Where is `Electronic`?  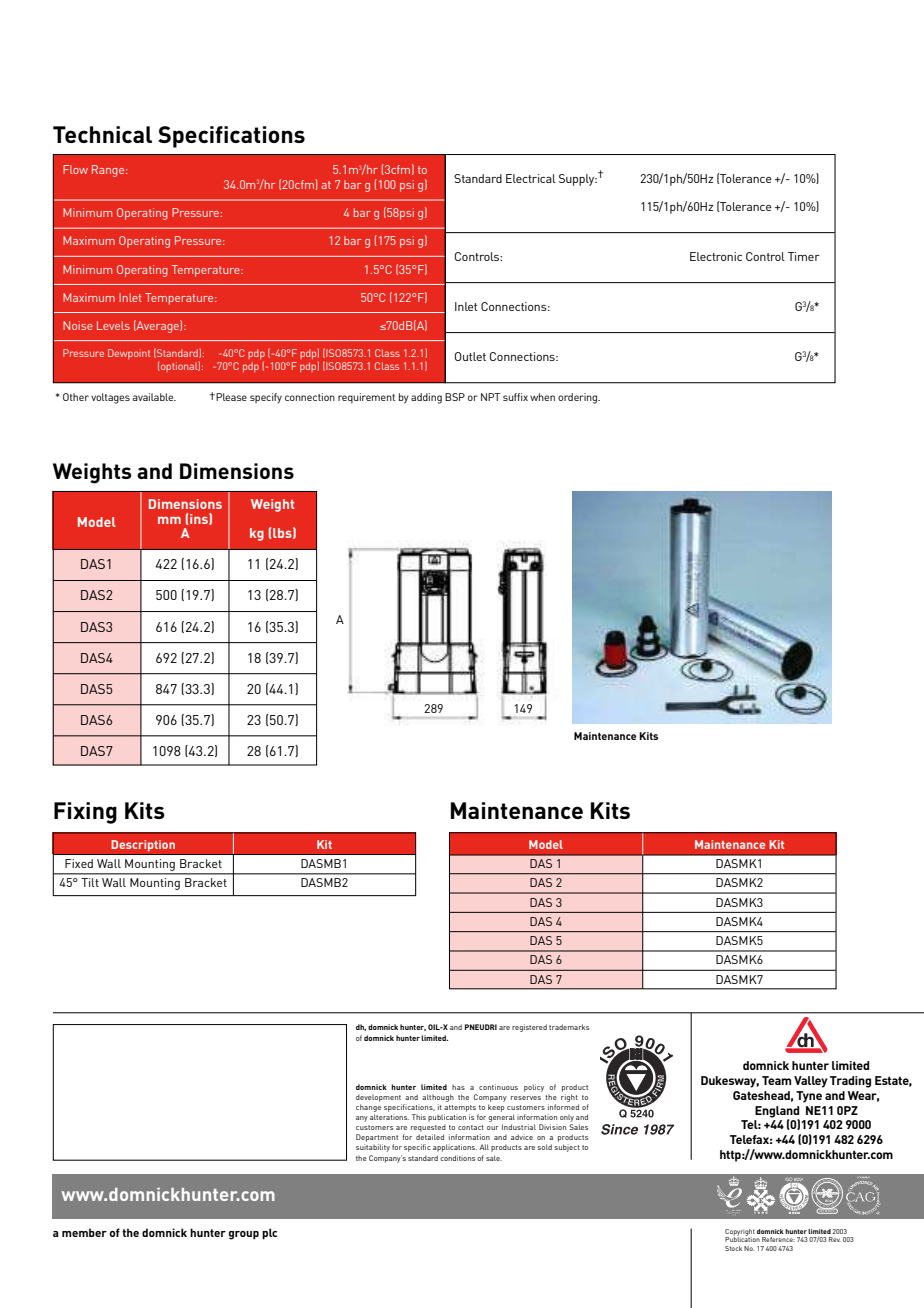 Electronic is located at coordinates (716, 256).
